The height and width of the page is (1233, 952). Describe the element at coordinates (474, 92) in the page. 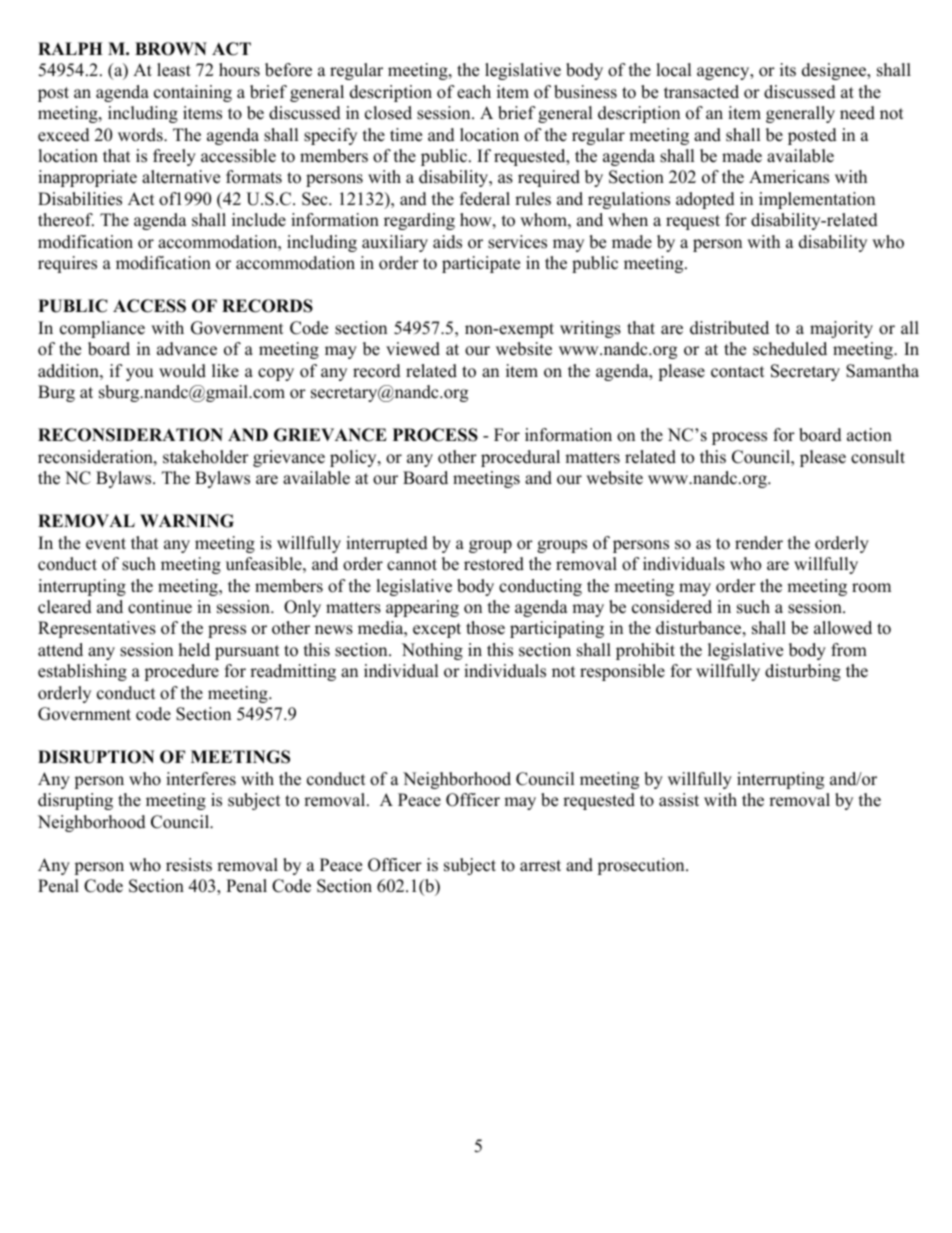

I see `each` at that location.
